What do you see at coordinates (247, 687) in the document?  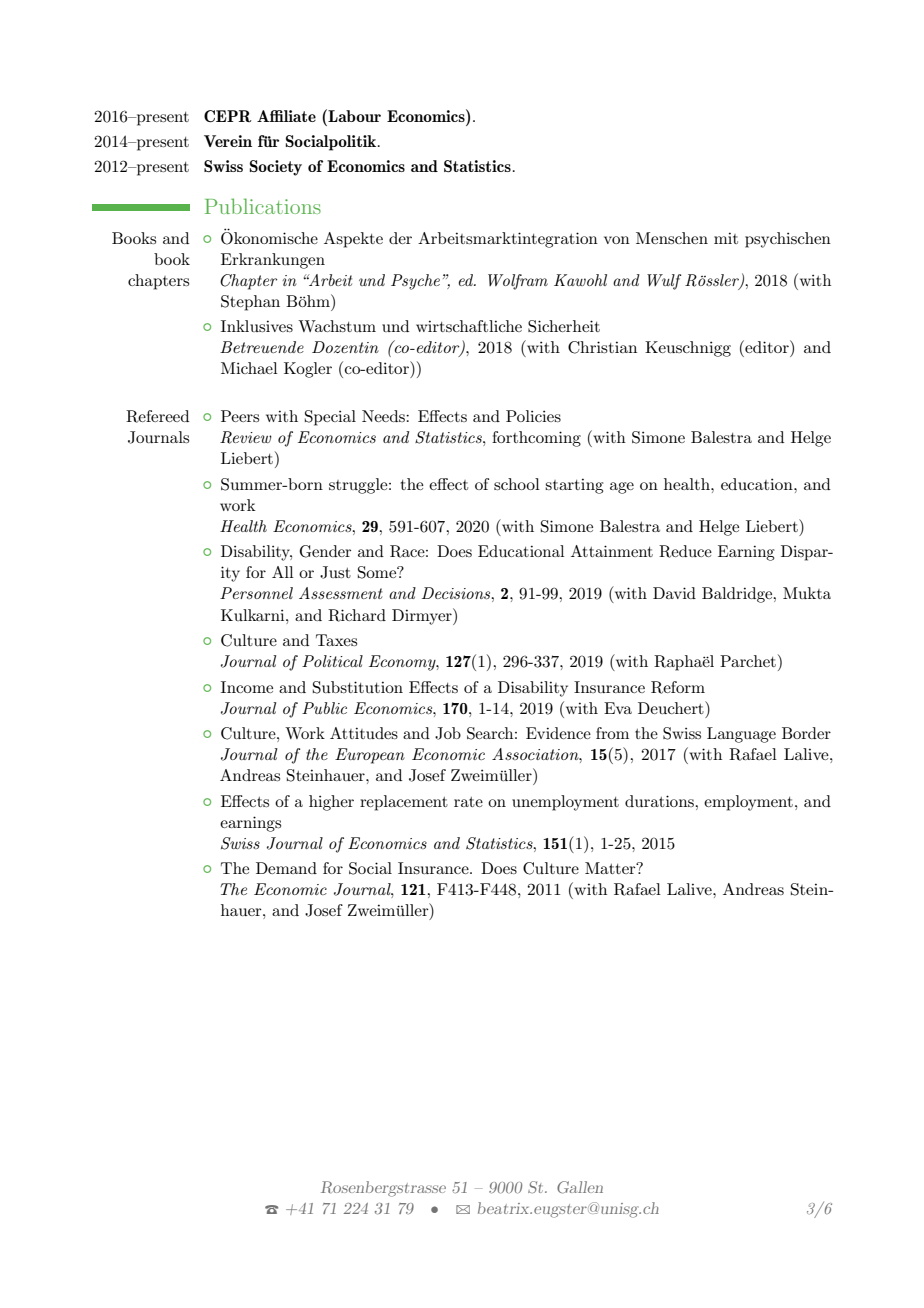 I see `Income` at bounding box center [247, 687].
